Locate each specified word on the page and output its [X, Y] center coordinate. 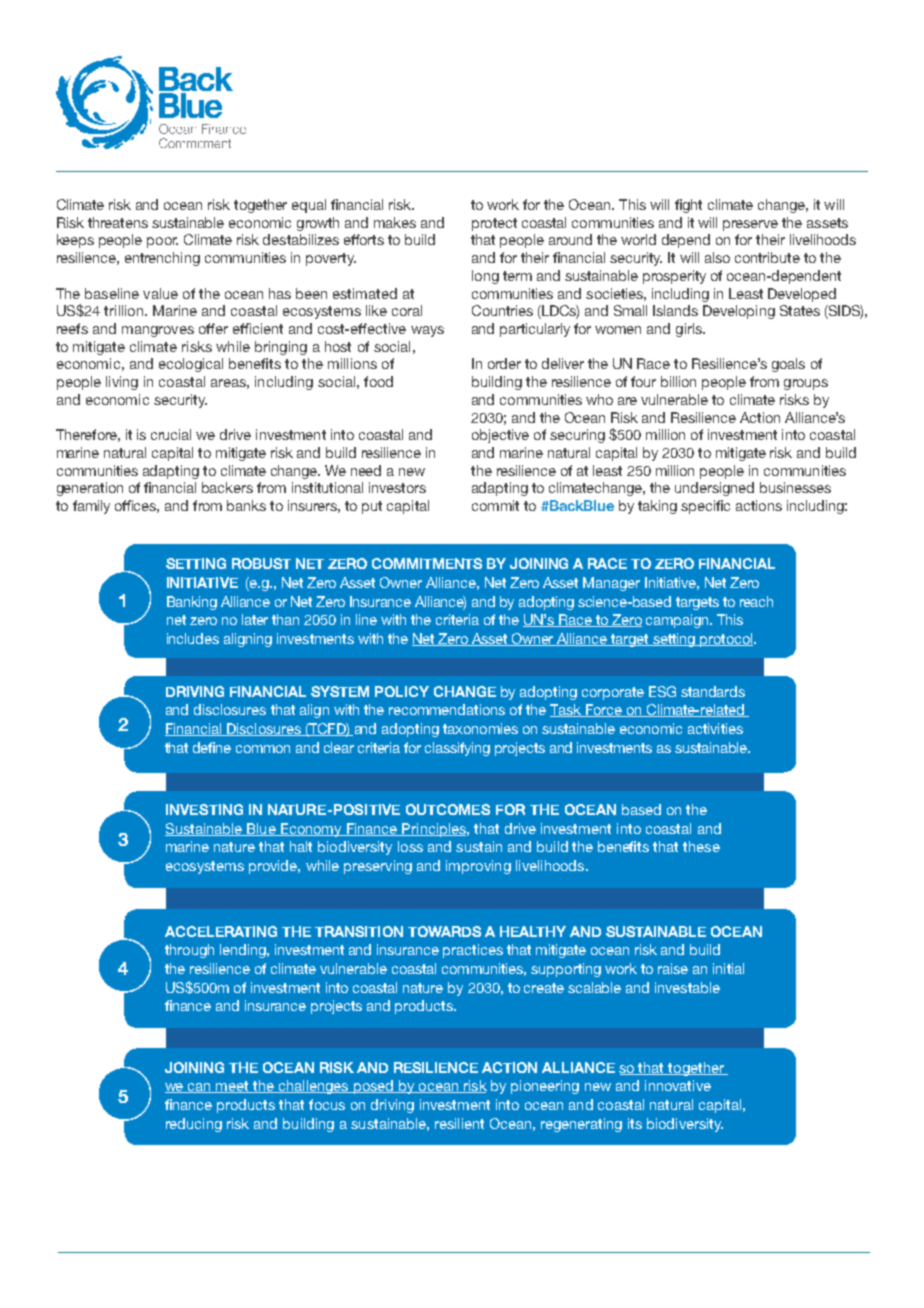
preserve [750, 225]
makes [395, 222]
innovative [678, 1085]
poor [162, 242]
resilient [459, 1123]
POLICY [402, 691]
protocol [726, 640]
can [200, 1088]
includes [193, 638]
